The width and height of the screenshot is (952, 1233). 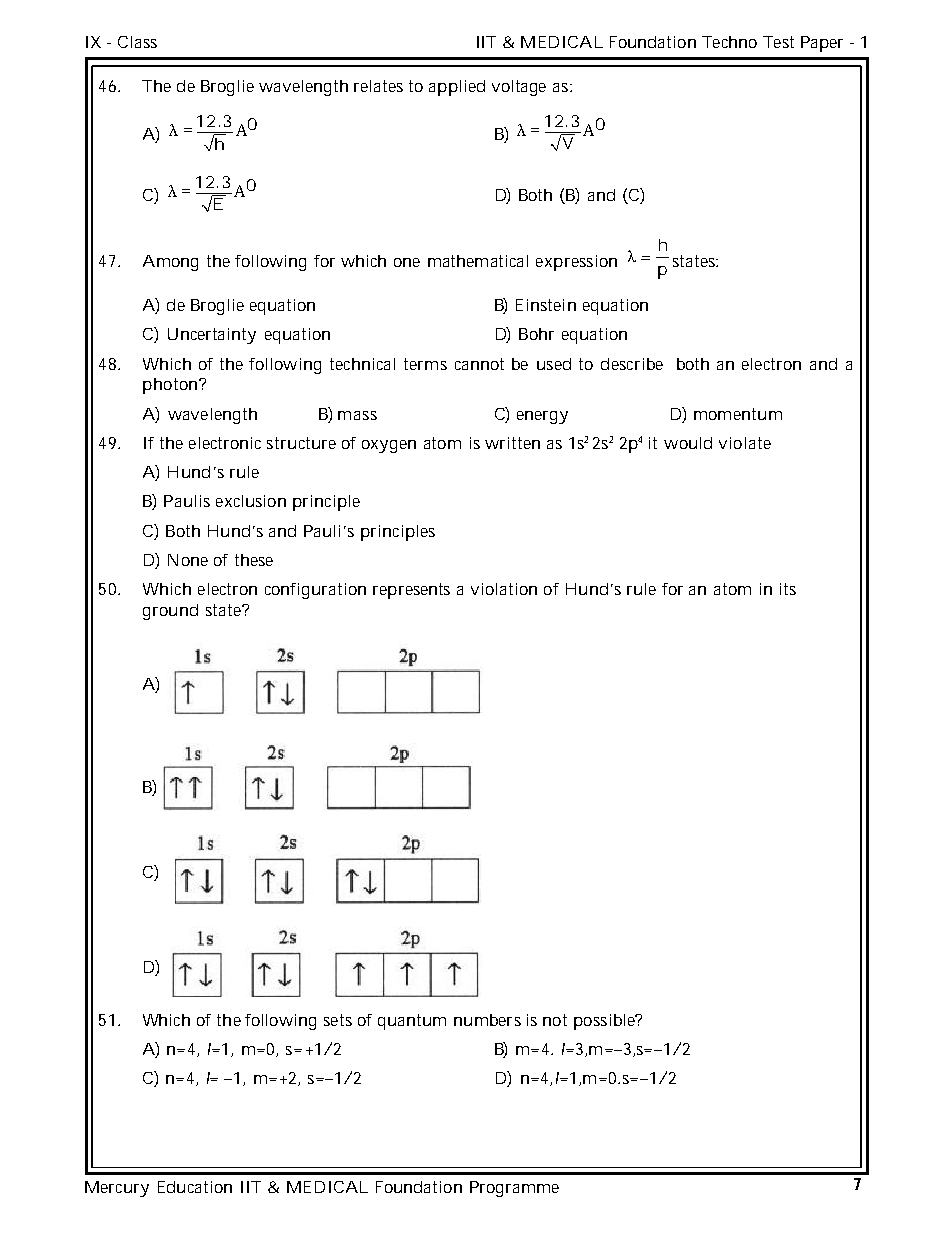 I want to click on Class, so click(x=137, y=42).
